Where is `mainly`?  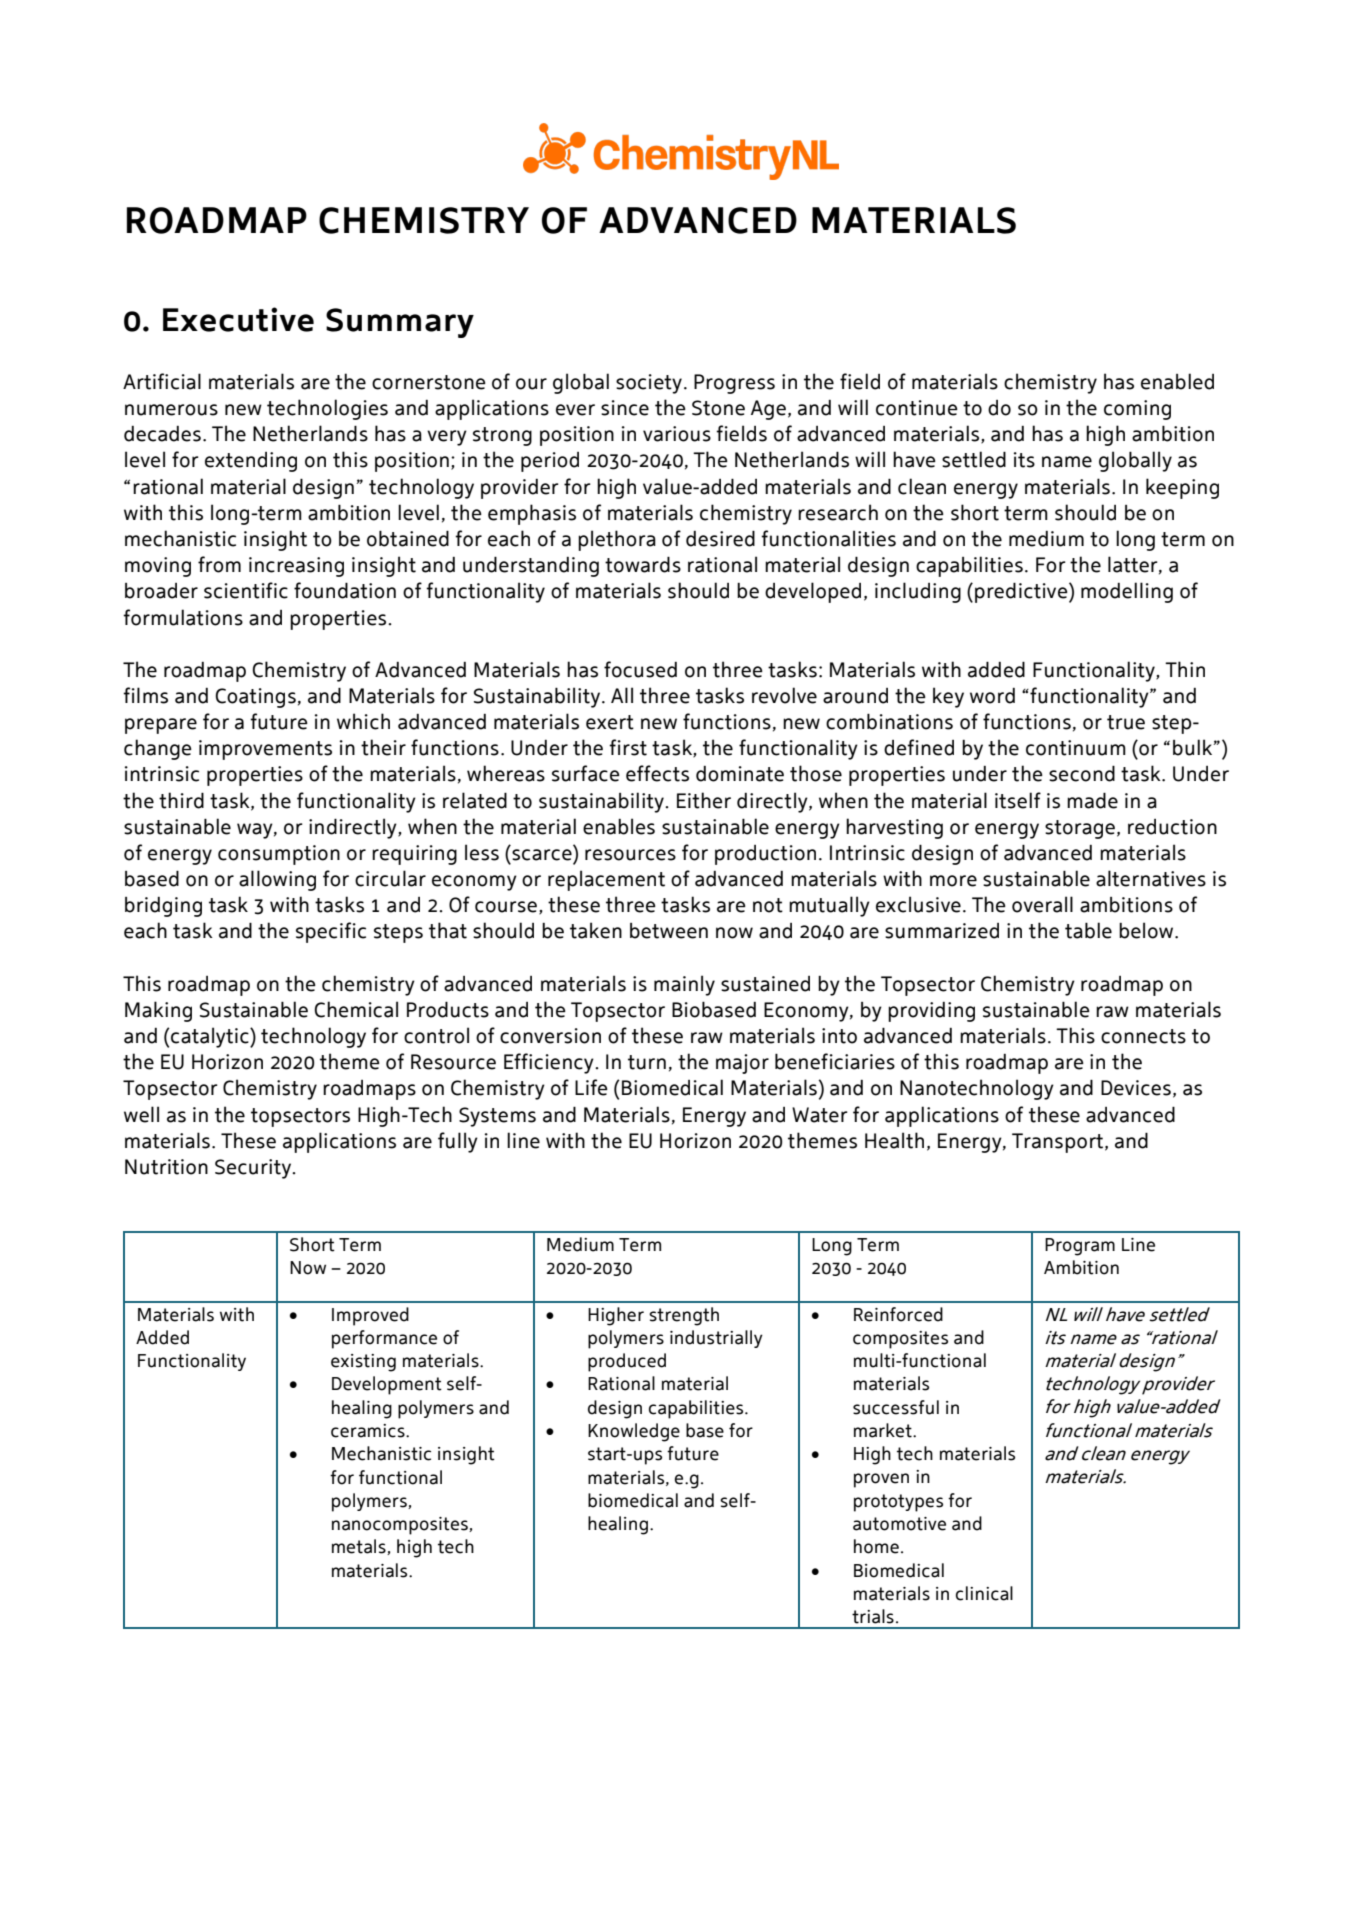 mainly is located at coordinates (684, 985).
